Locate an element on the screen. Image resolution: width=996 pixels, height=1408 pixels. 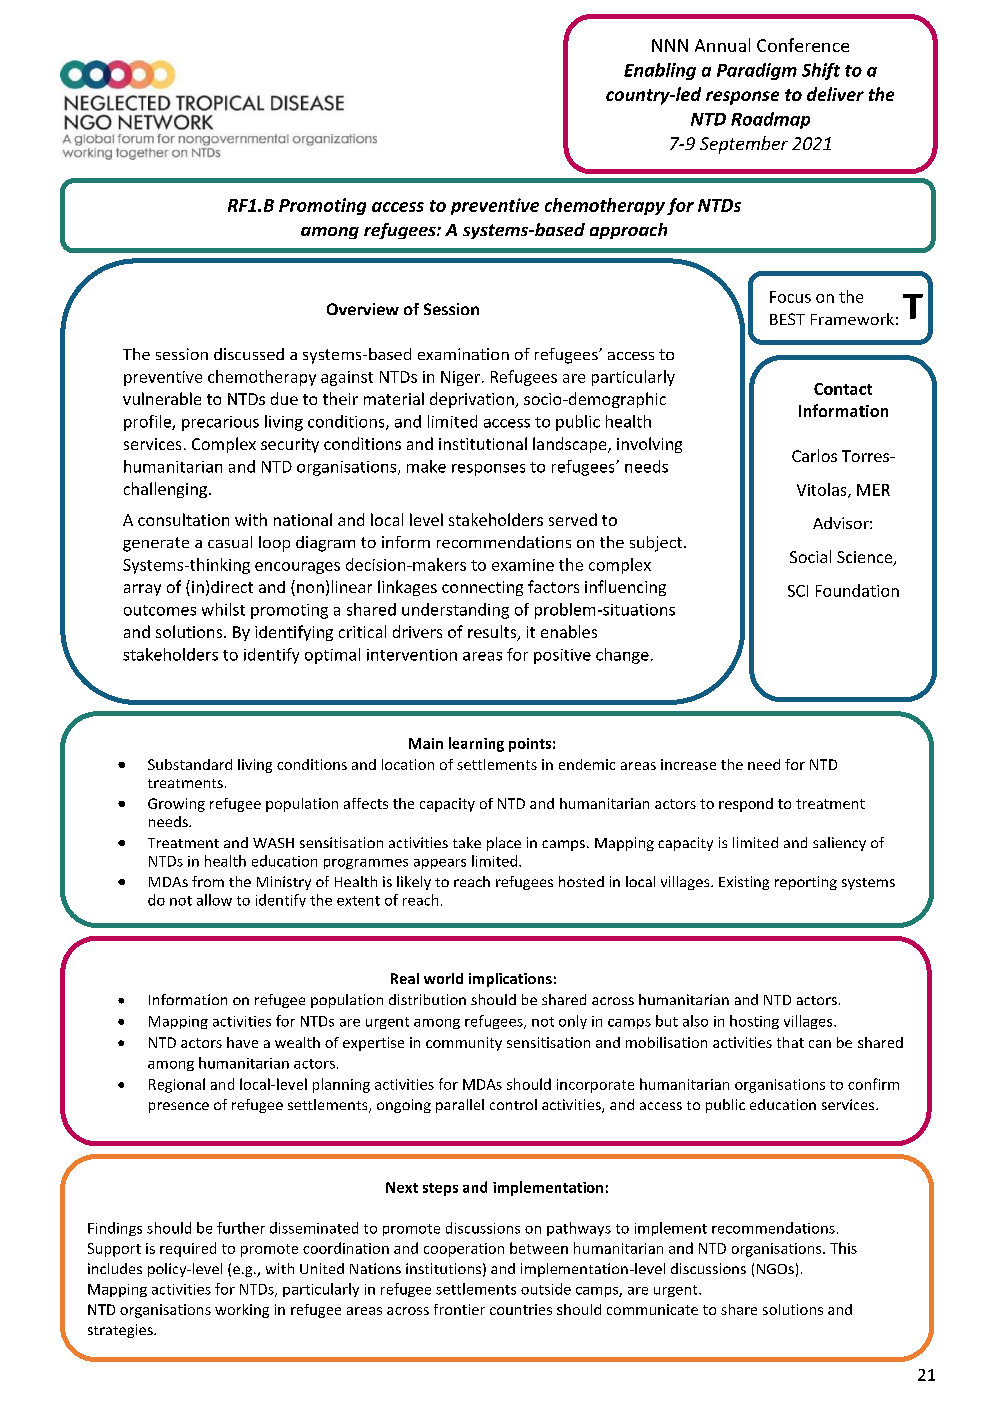
Enabling is located at coordinates (660, 71).
